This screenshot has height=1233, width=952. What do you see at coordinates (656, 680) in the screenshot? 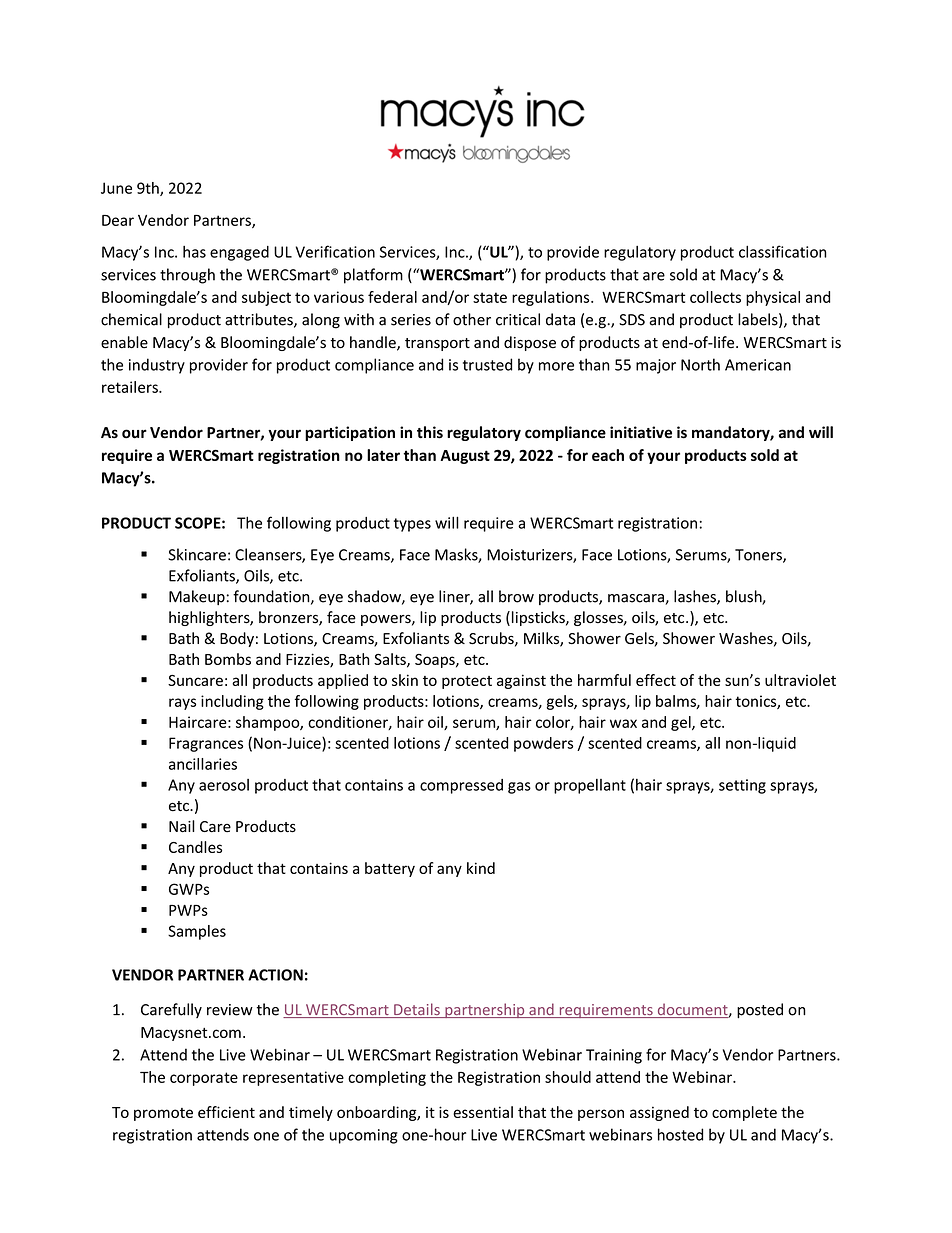
I see `effect` at bounding box center [656, 680].
